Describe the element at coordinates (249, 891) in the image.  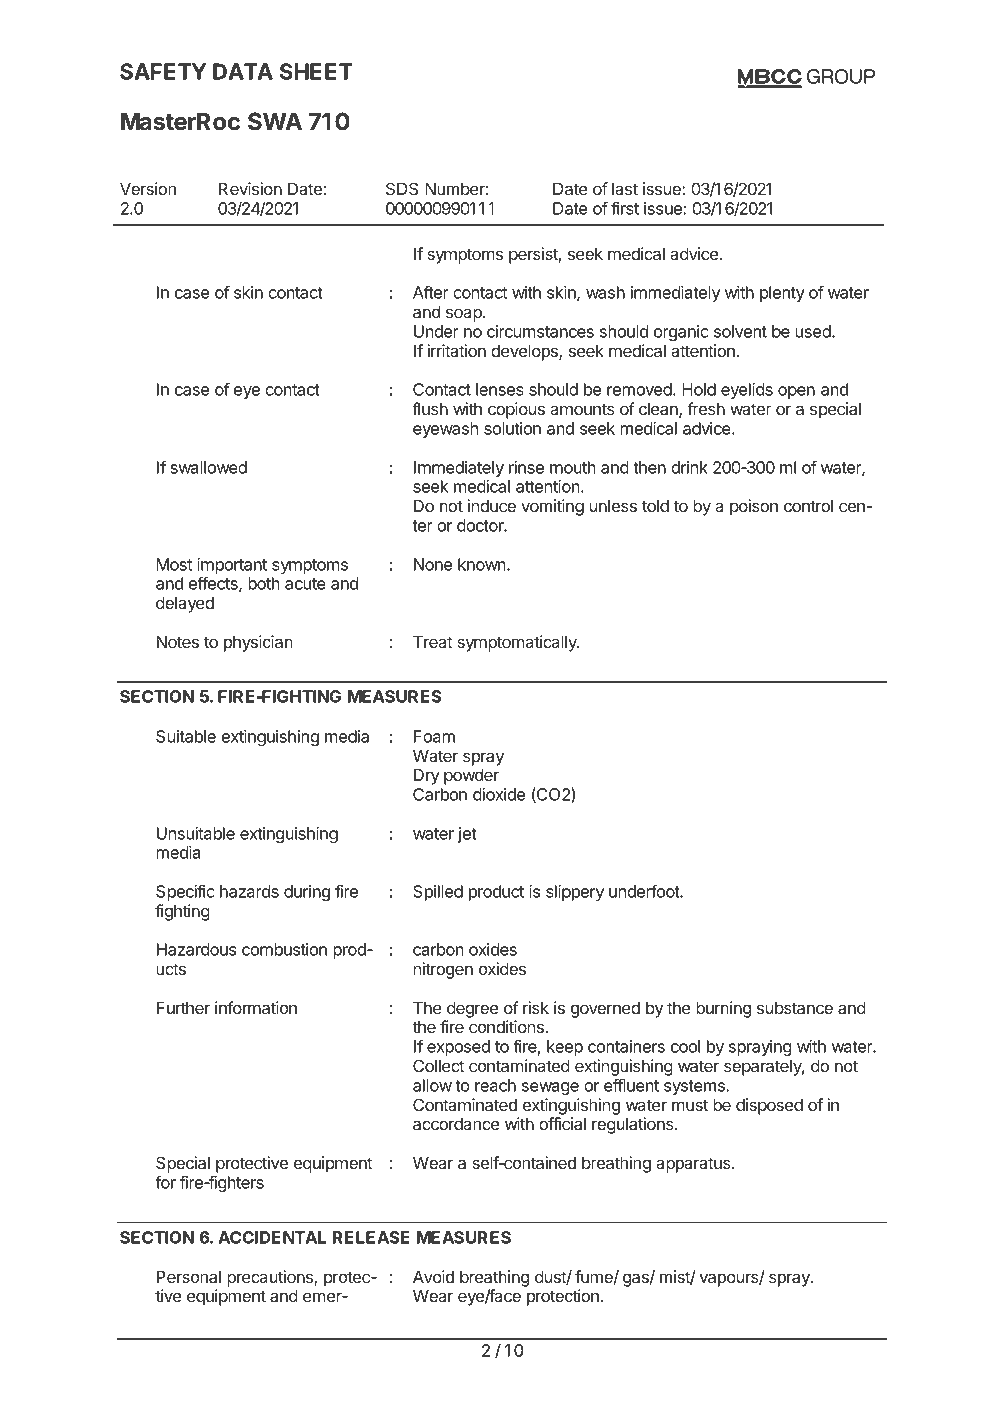
I see `hazards` at that location.
